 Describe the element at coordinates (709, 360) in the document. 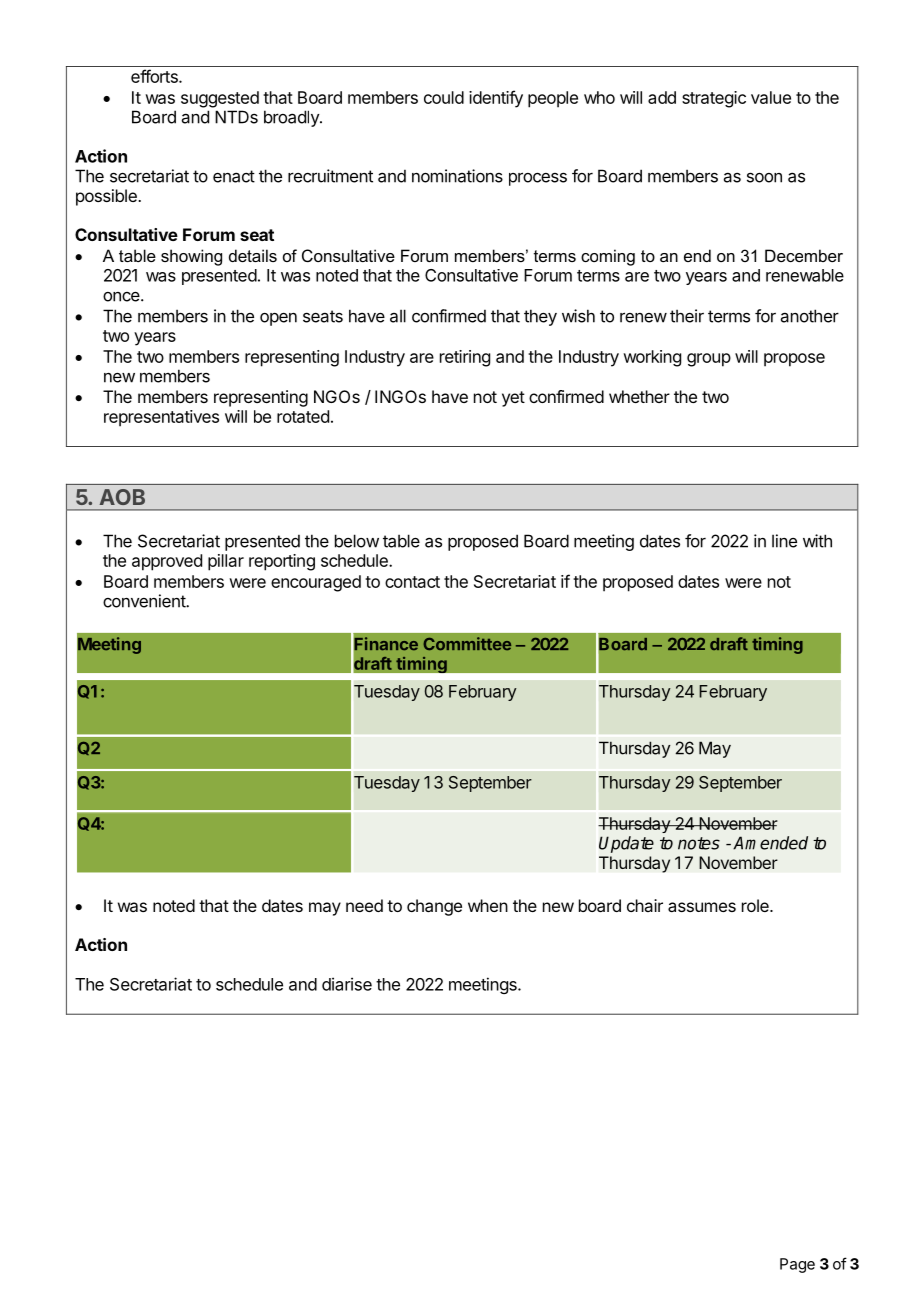

I see `group` at that location.
